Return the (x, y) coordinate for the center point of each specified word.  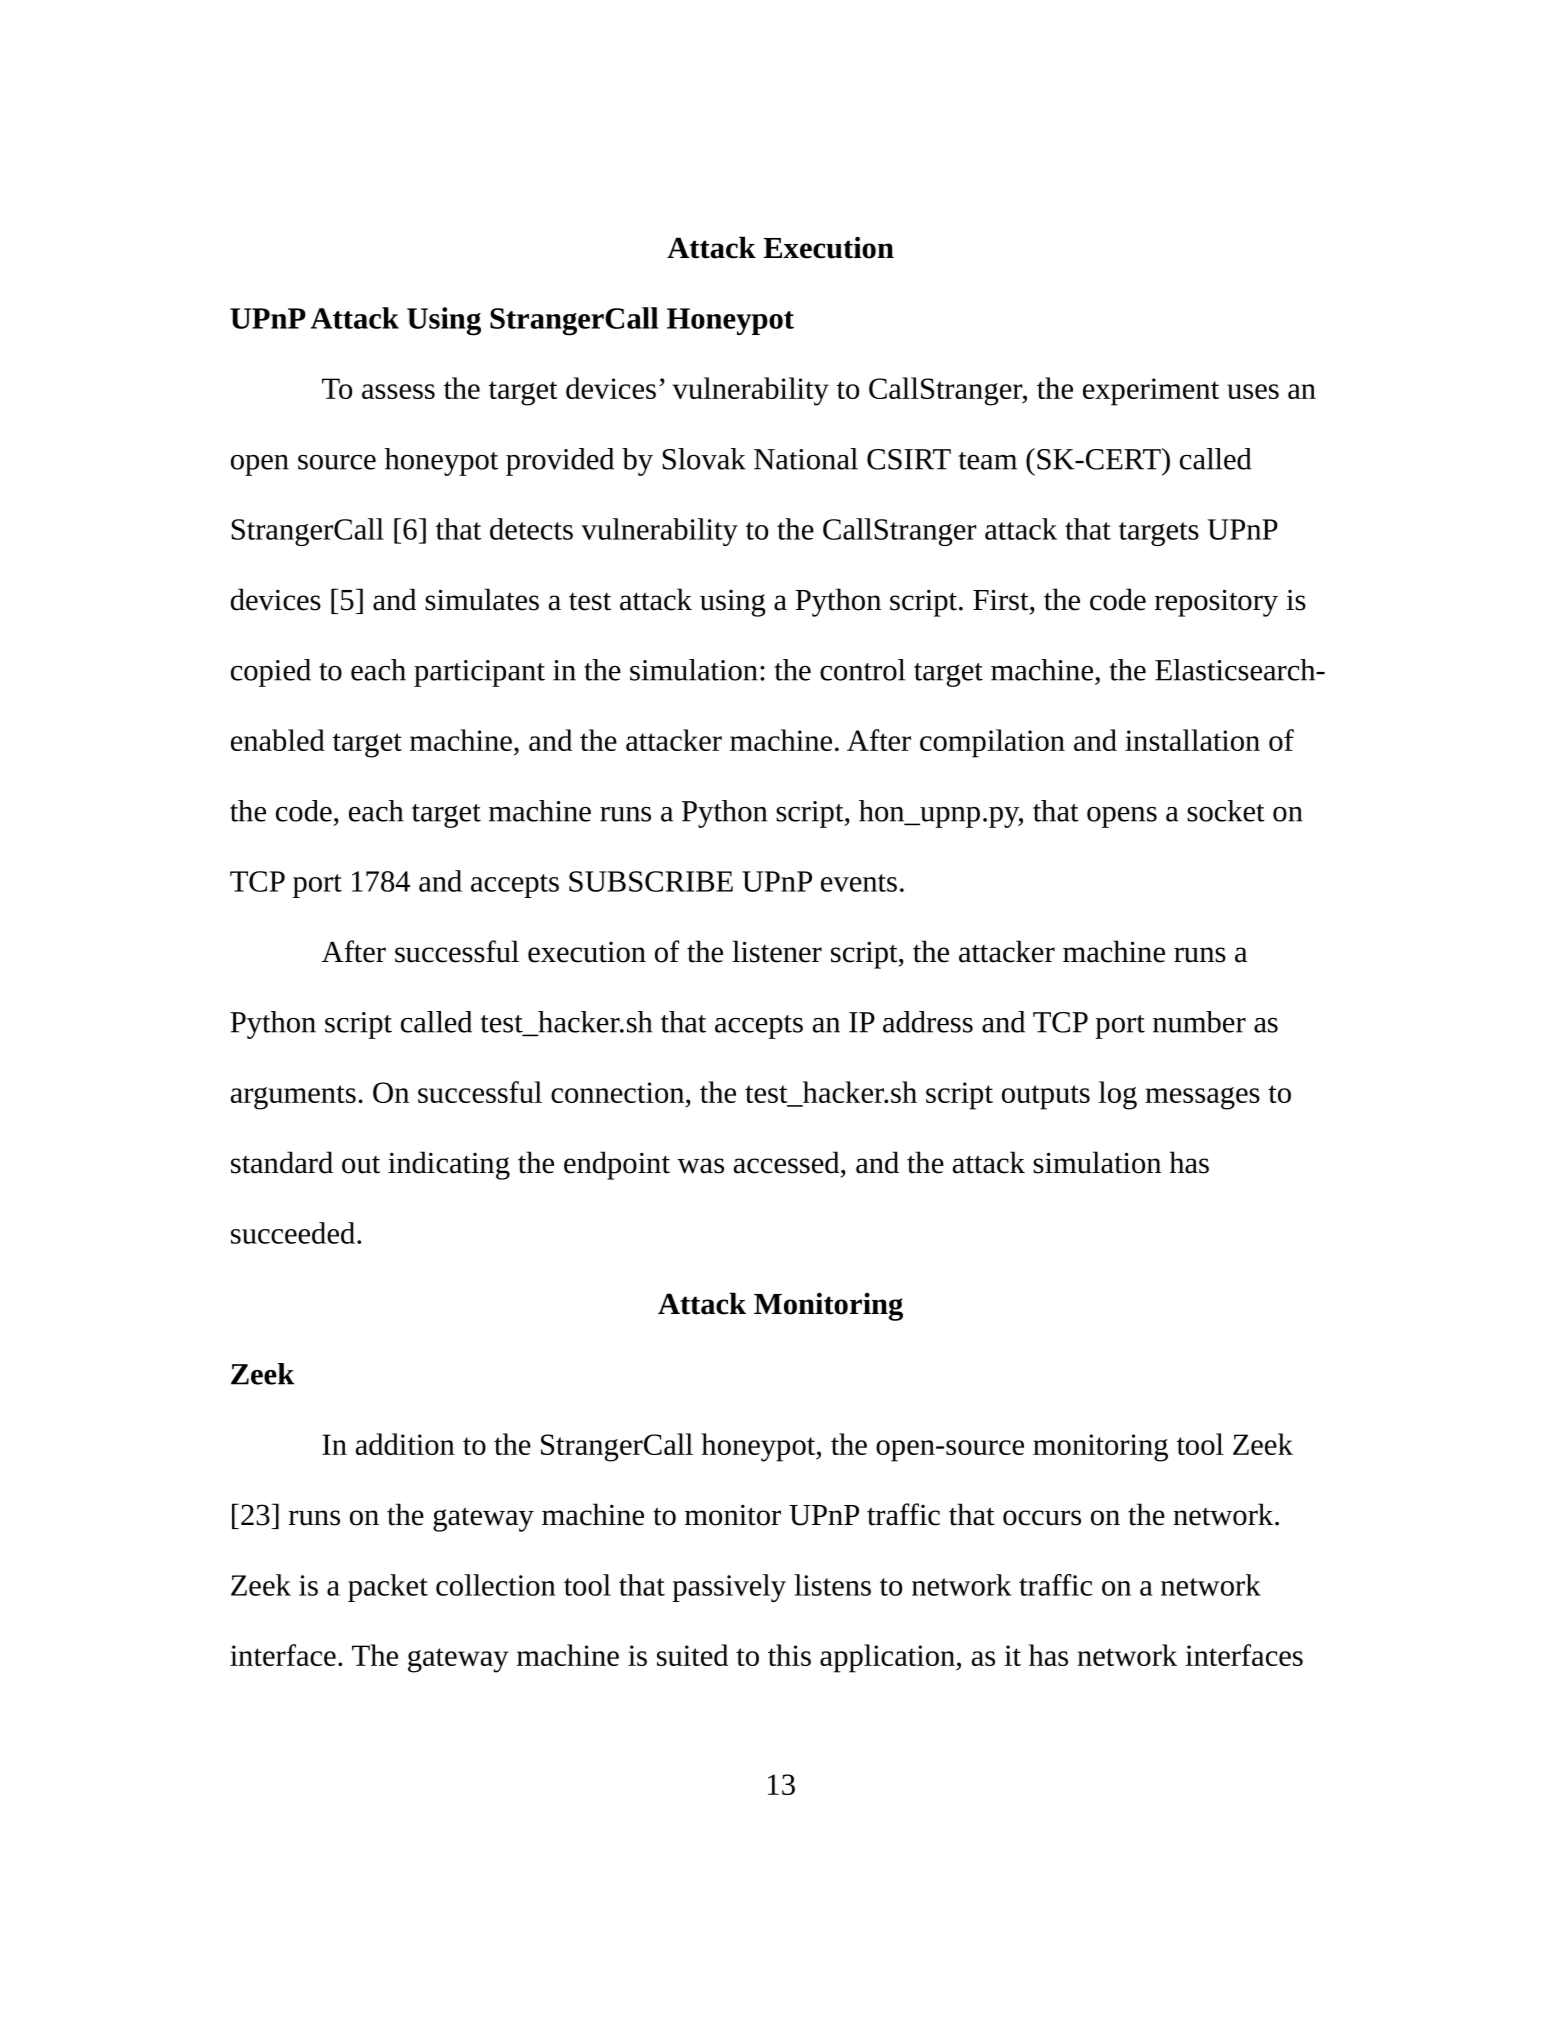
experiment (1151, 392)
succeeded (294, 1233)
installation (1192, 740)
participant (479, 673)
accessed (788, 1162)
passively (729, 1588)
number (1199, 1022)
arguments (293, 1097)
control (862, 670)
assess (398, 391)
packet (388, 1588)
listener (777, 951)
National (806, 459)
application (888, 1658)
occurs (1042, 1518)
